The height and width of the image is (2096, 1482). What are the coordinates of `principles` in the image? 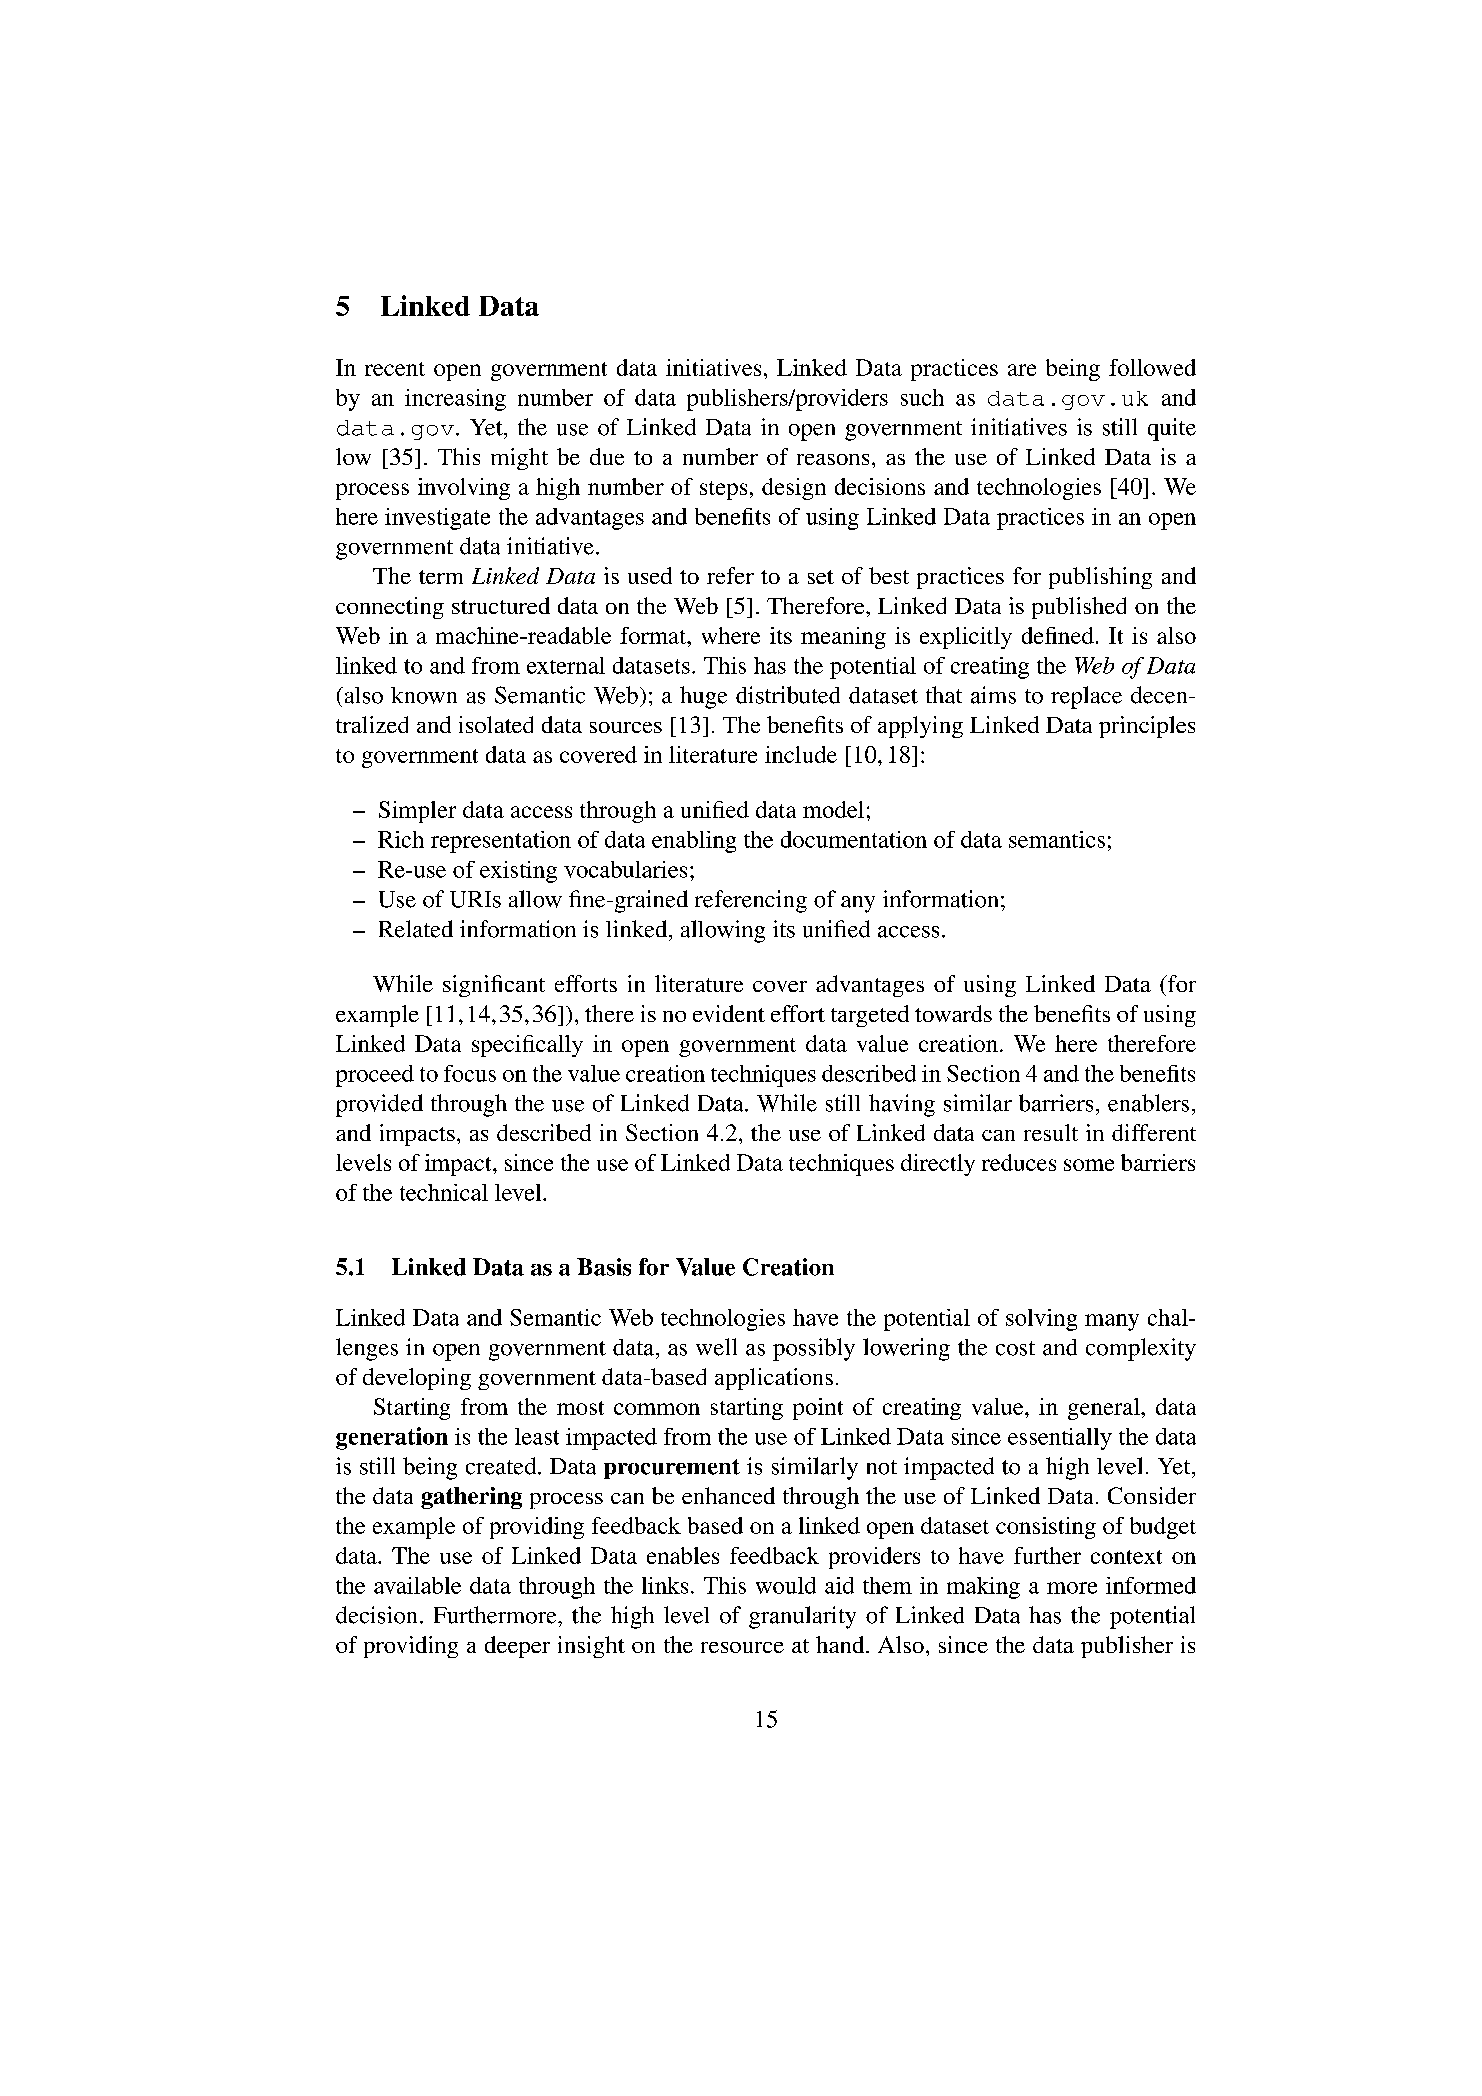 It's located at (1147, 727).
